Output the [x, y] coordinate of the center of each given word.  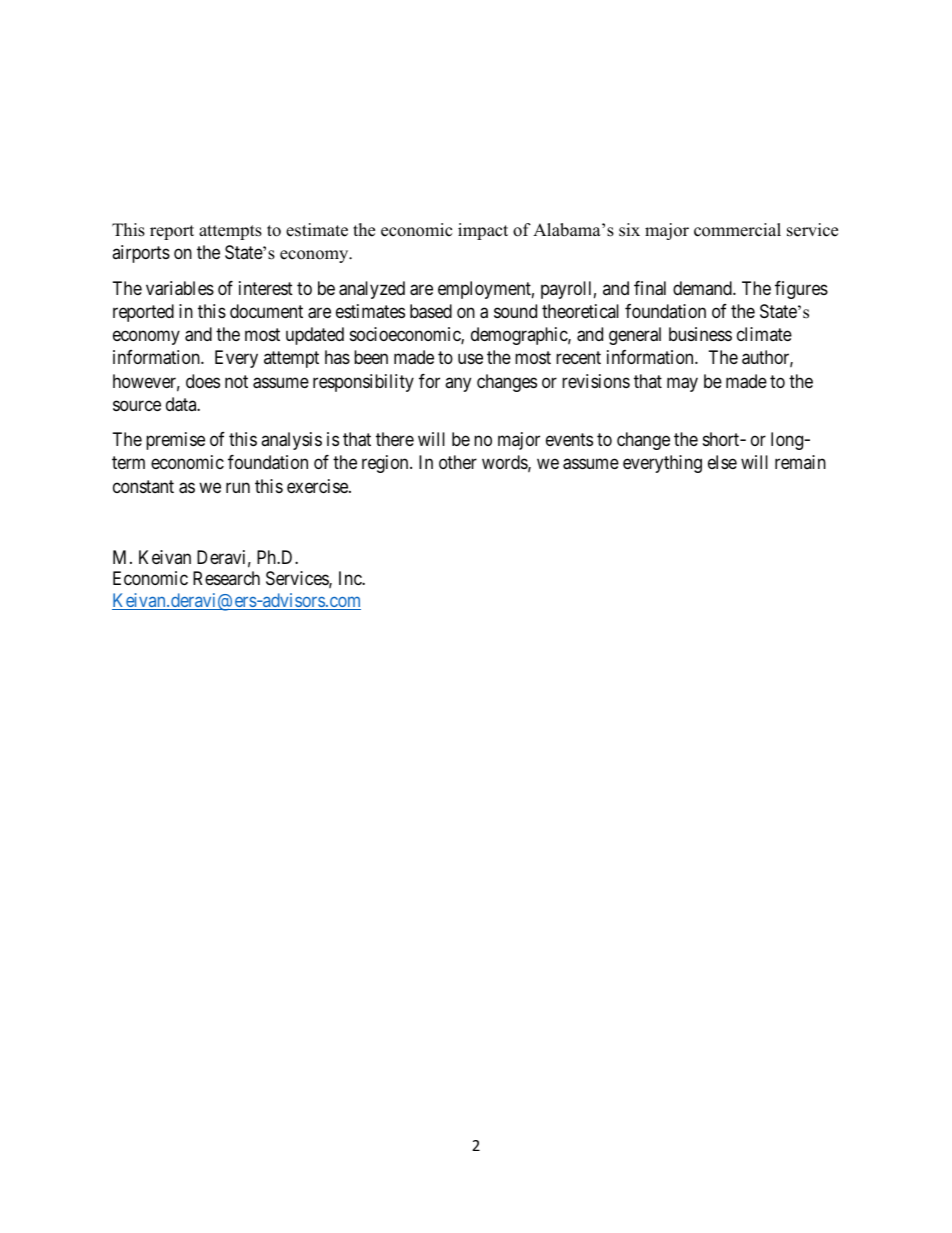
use [470, 359]
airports [141, 254]
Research [226, 578]
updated [315, 336]
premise [175, 441]
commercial [737, 230]
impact [483, 231]
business [700, 334]
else [722, 462]
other [458, 462]
